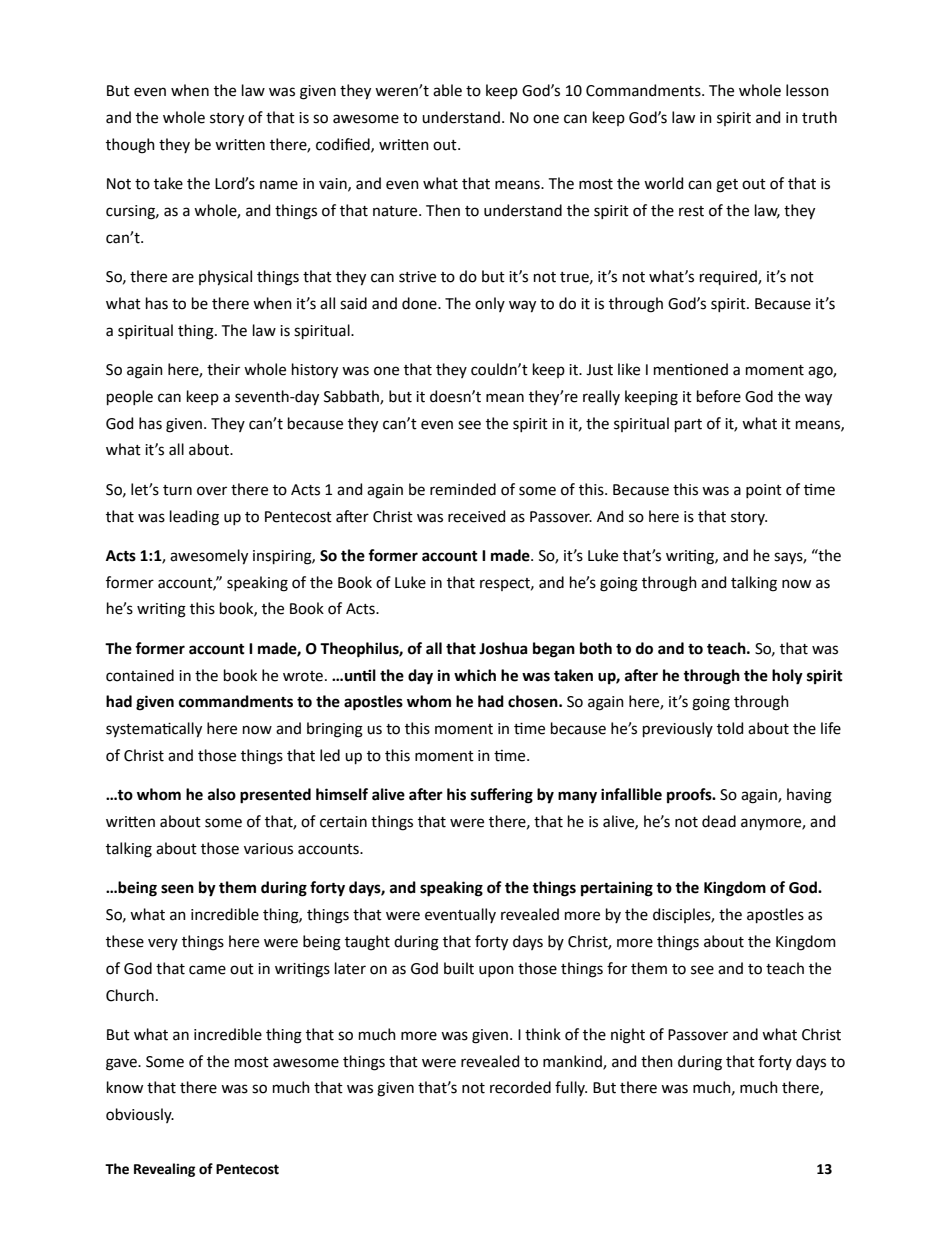  What do you see at coordinates (503, 648) in the document?
I see `Joshua` at bounding box center [503, 648].
